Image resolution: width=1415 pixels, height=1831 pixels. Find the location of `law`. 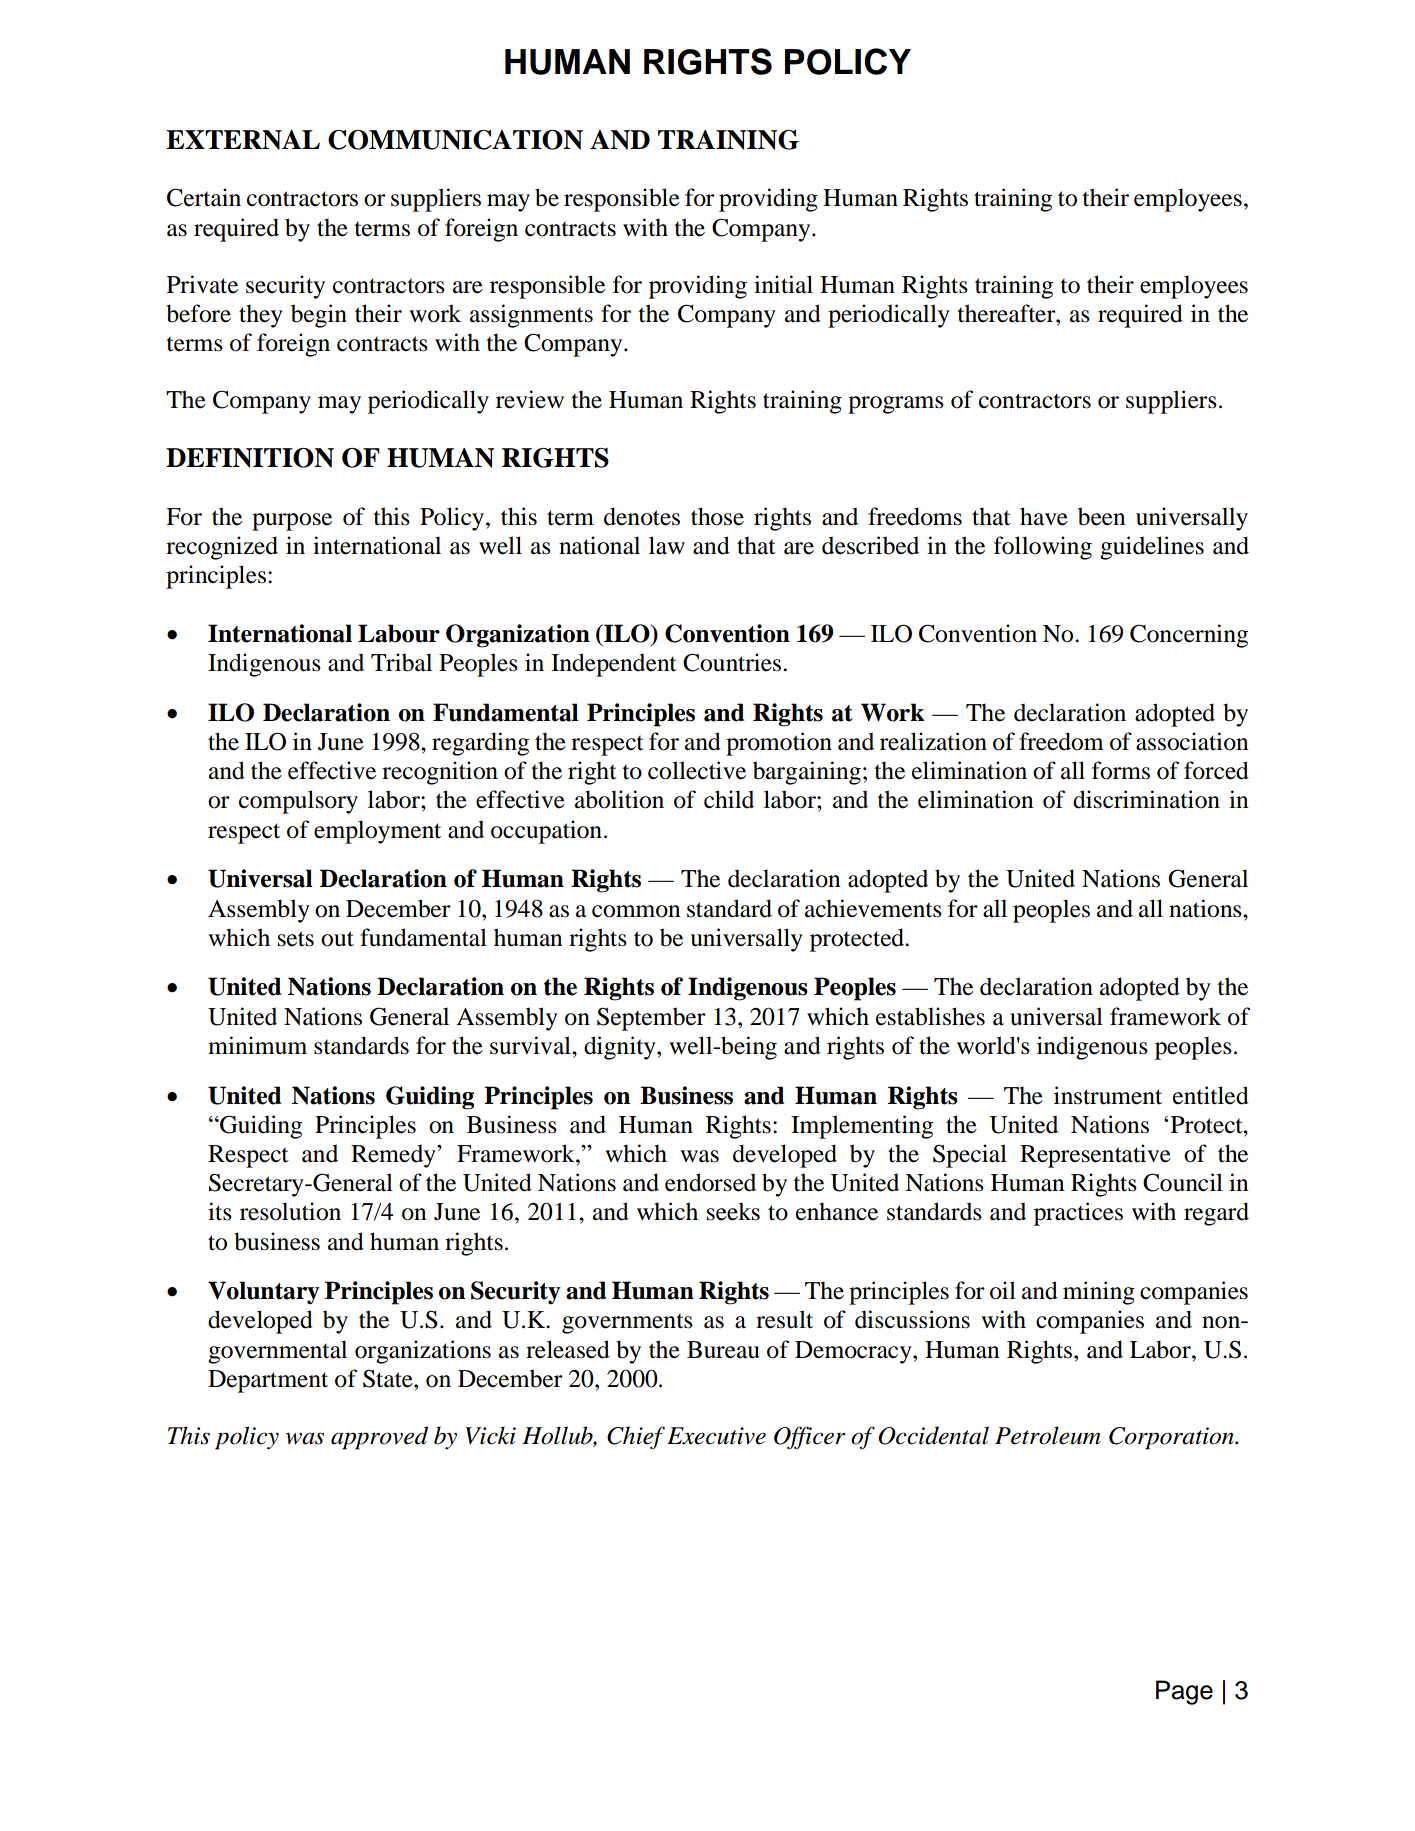

law is located at coordinates (667, 545).
